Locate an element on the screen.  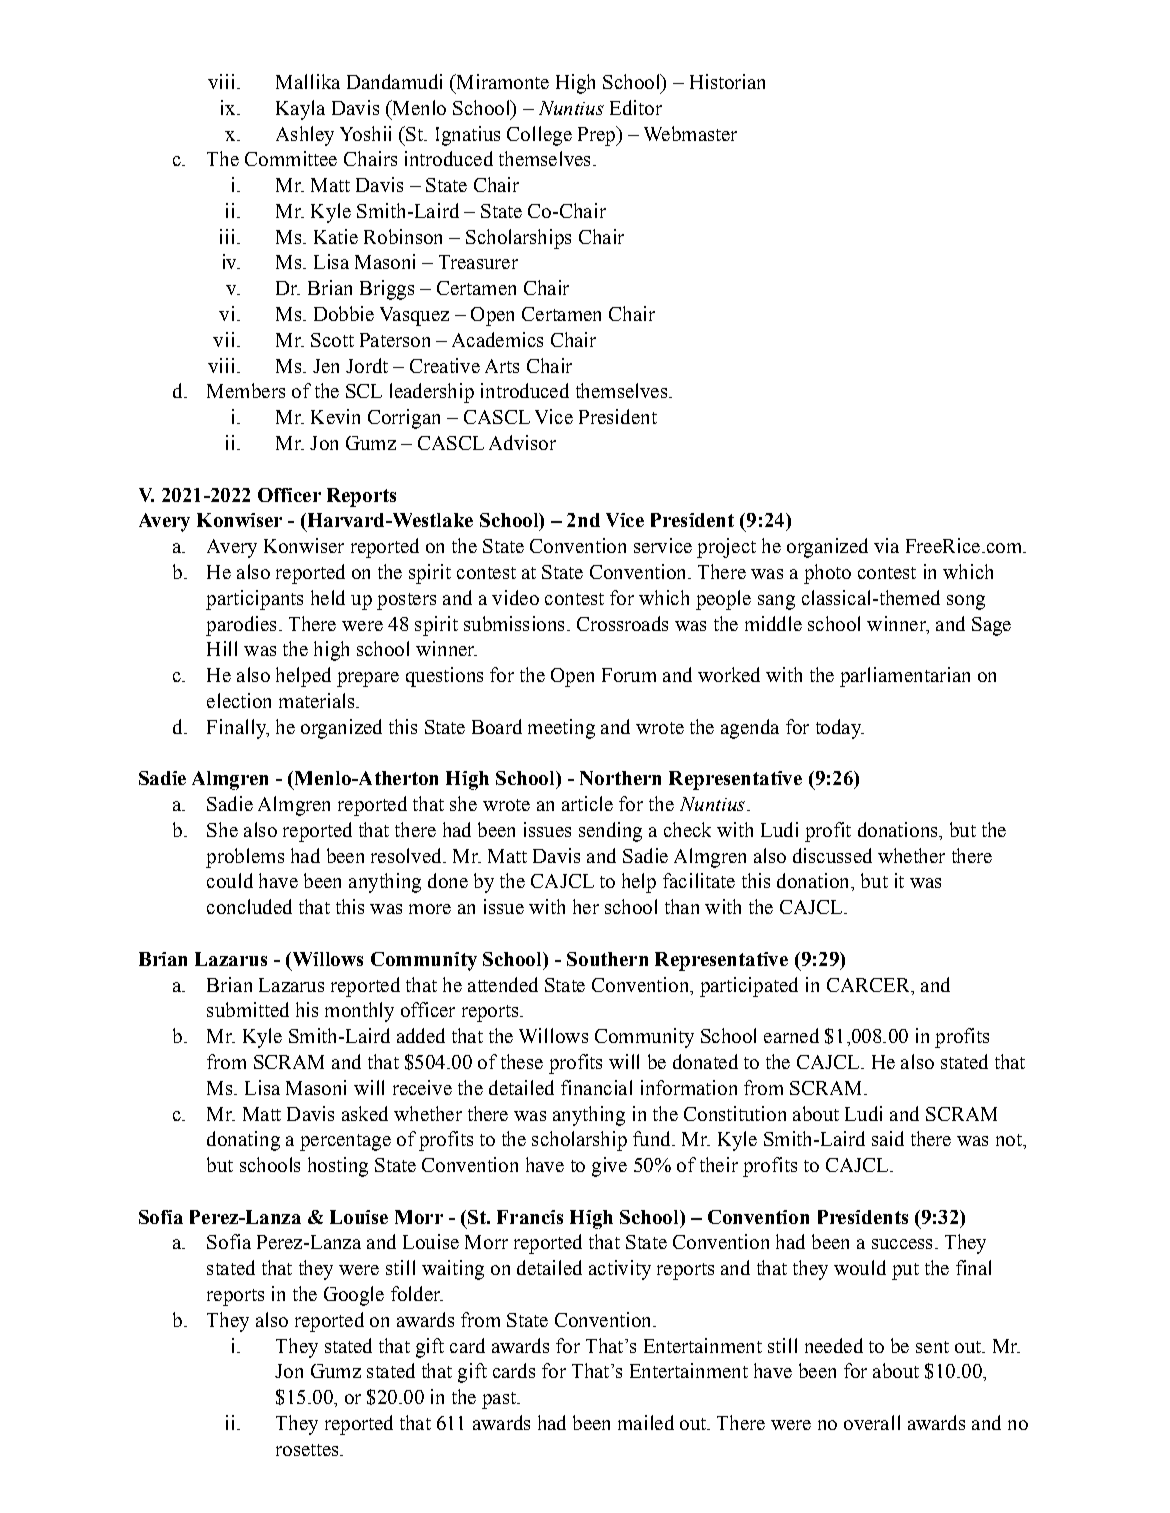
held is located at coordinates (328, 597).
